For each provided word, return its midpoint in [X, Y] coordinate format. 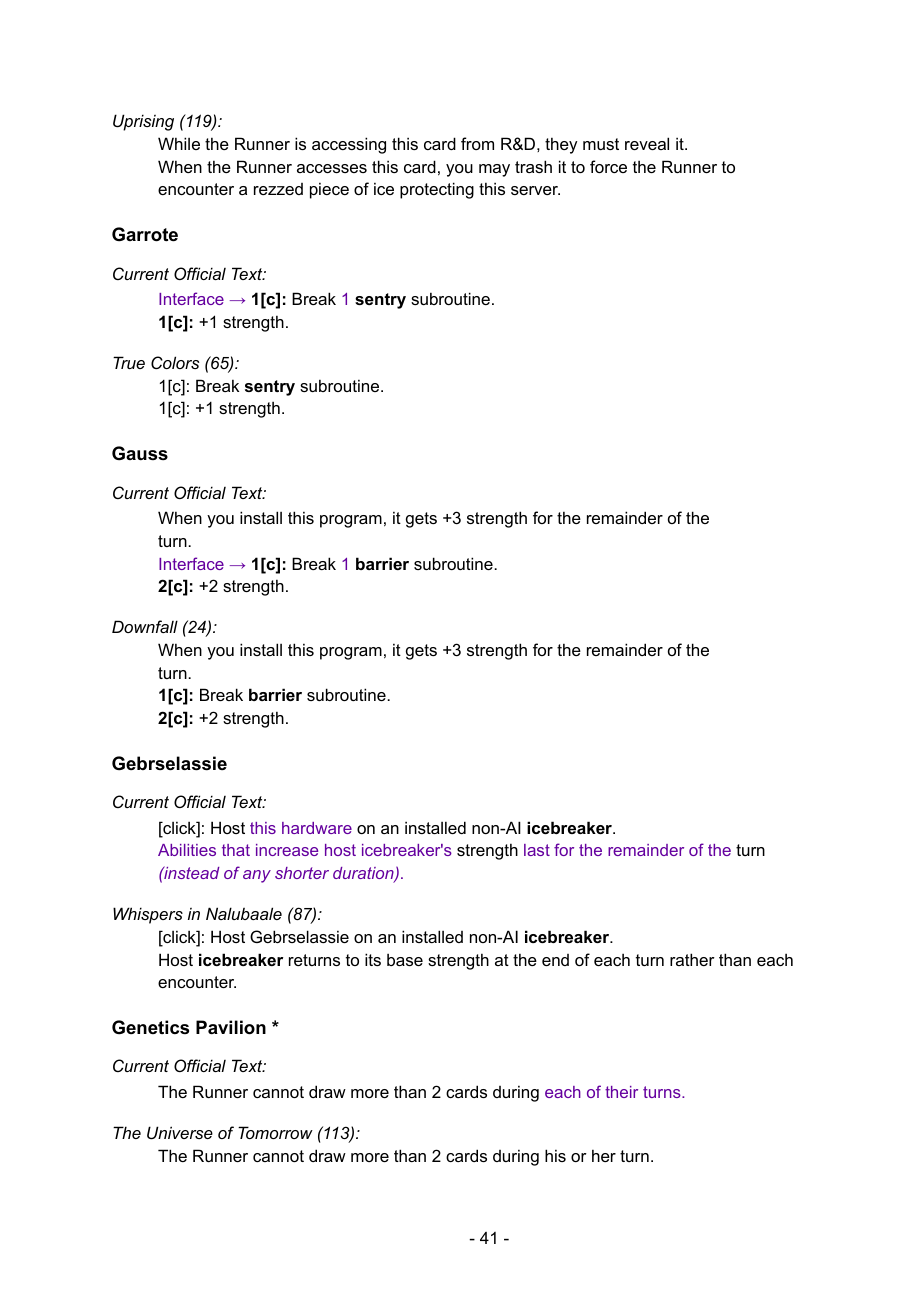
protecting [437, 190]
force [608, 166]
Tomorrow [275, 1132]
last [537, 850]
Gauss [140, 453]
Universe [180, 1133]
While [179, 143]
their [621, 1092]
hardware [317, 828]
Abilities [187, 850]
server [535, 190]
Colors [175, 362]
